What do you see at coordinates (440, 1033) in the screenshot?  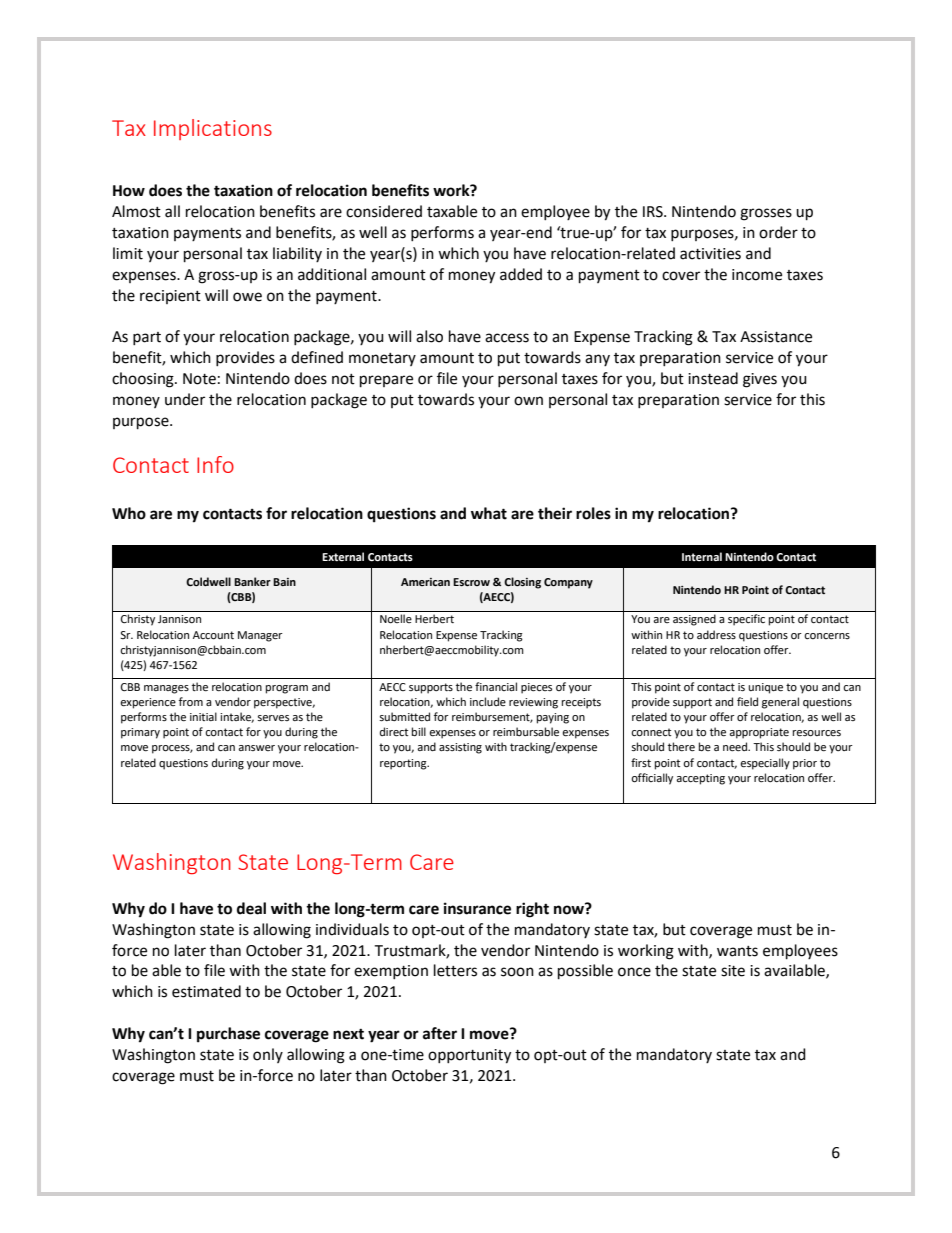 I see `after` at bounding box center [440, 1033].
